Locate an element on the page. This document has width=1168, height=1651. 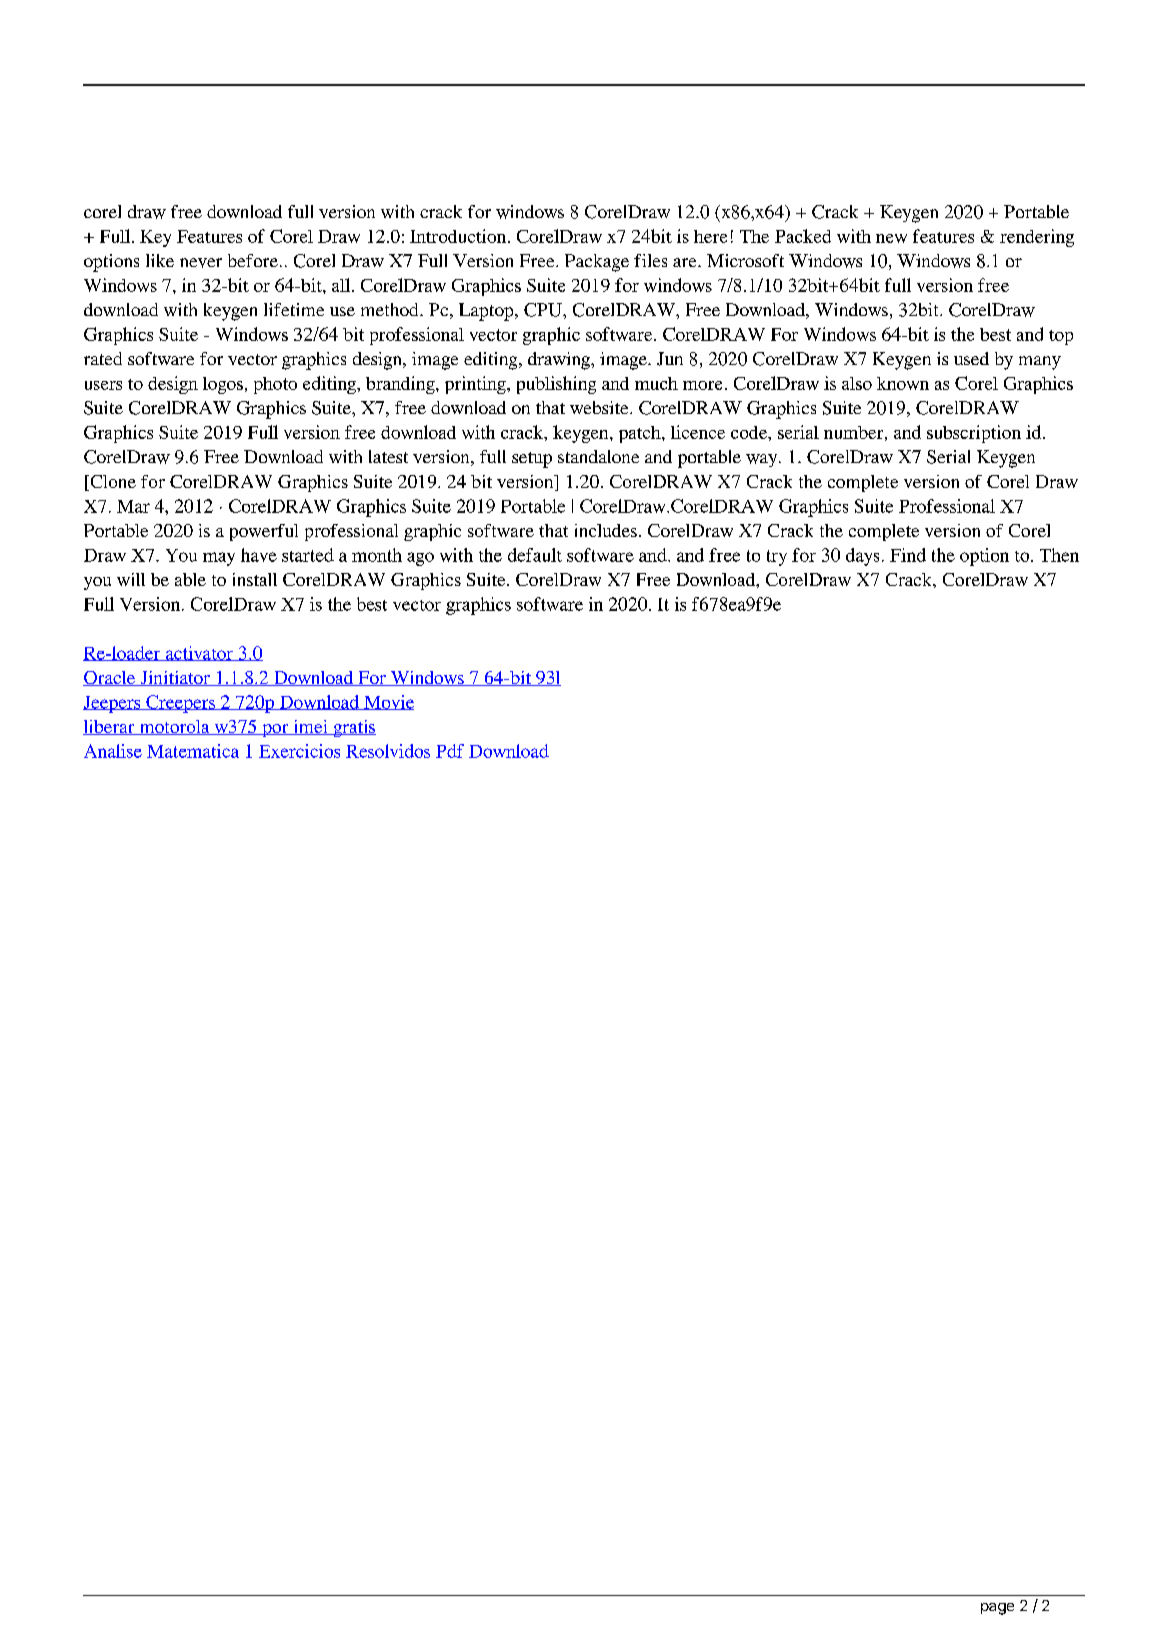
new is located at coordinates (891, 238).
